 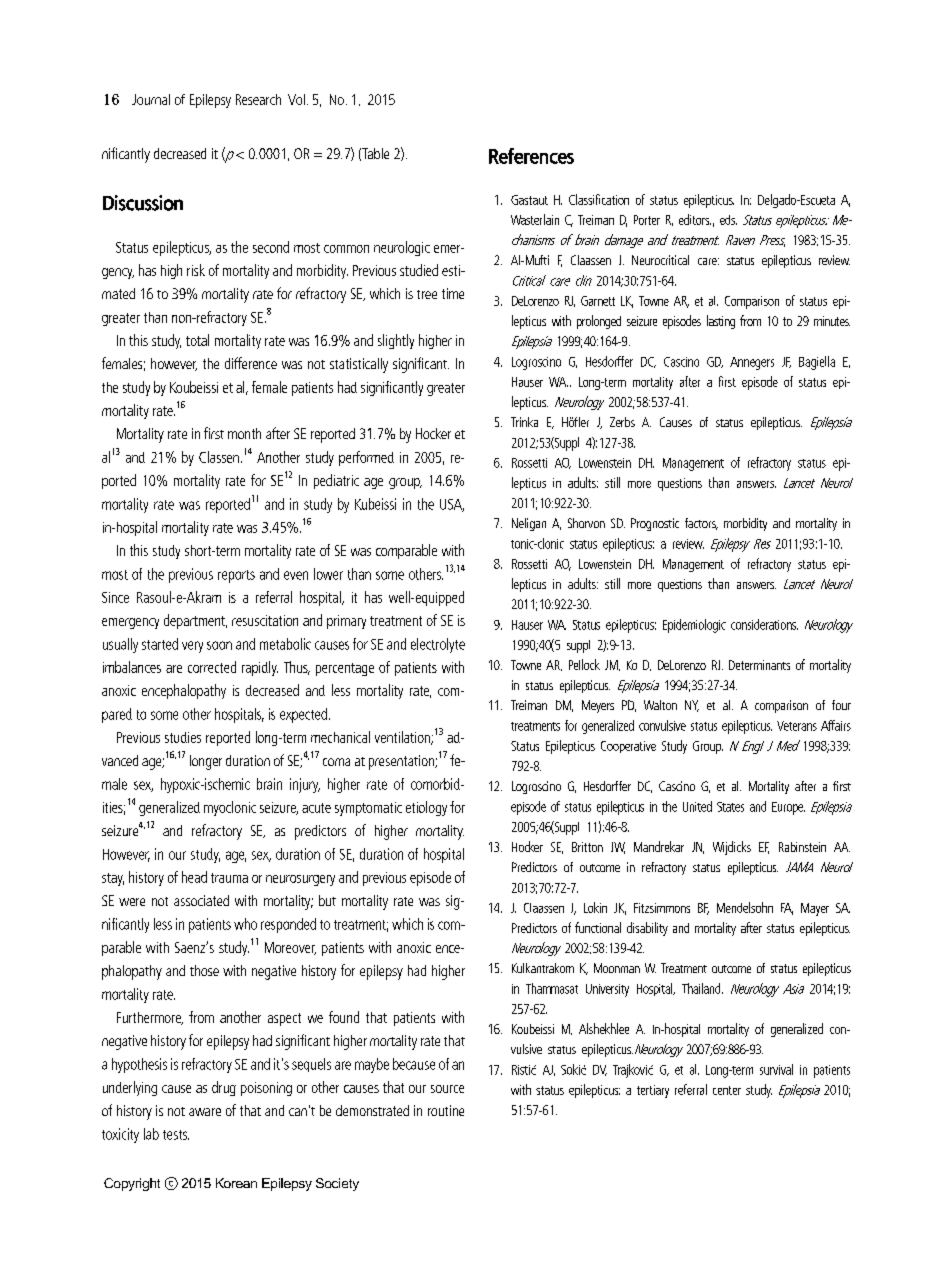 What do you see at coordinates (446, 1110) in the screenshot?
I see `routine` at bounding box center [446, 1110].
